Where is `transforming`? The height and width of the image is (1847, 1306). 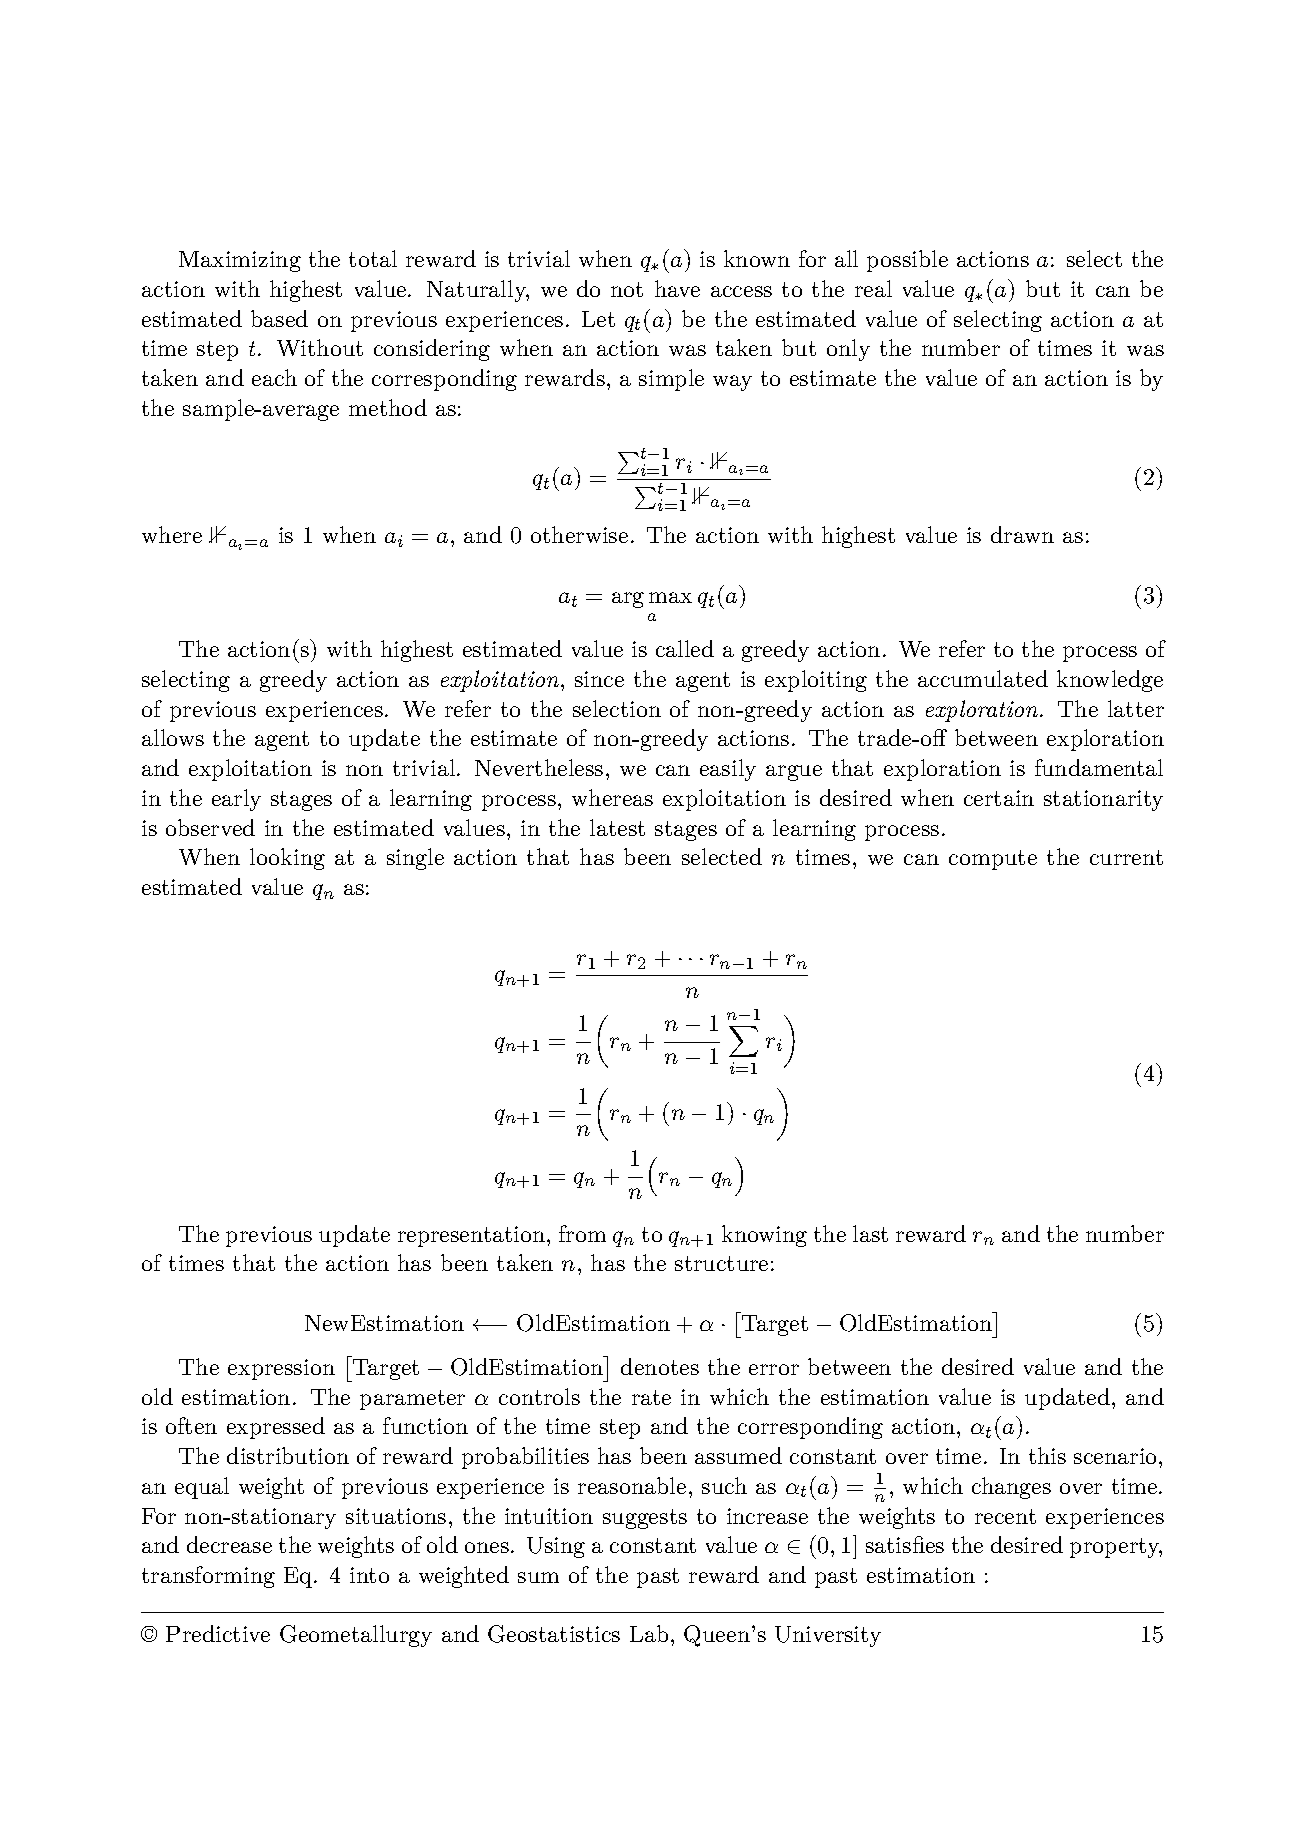 transforming is located at coordinates (208, 1577).
